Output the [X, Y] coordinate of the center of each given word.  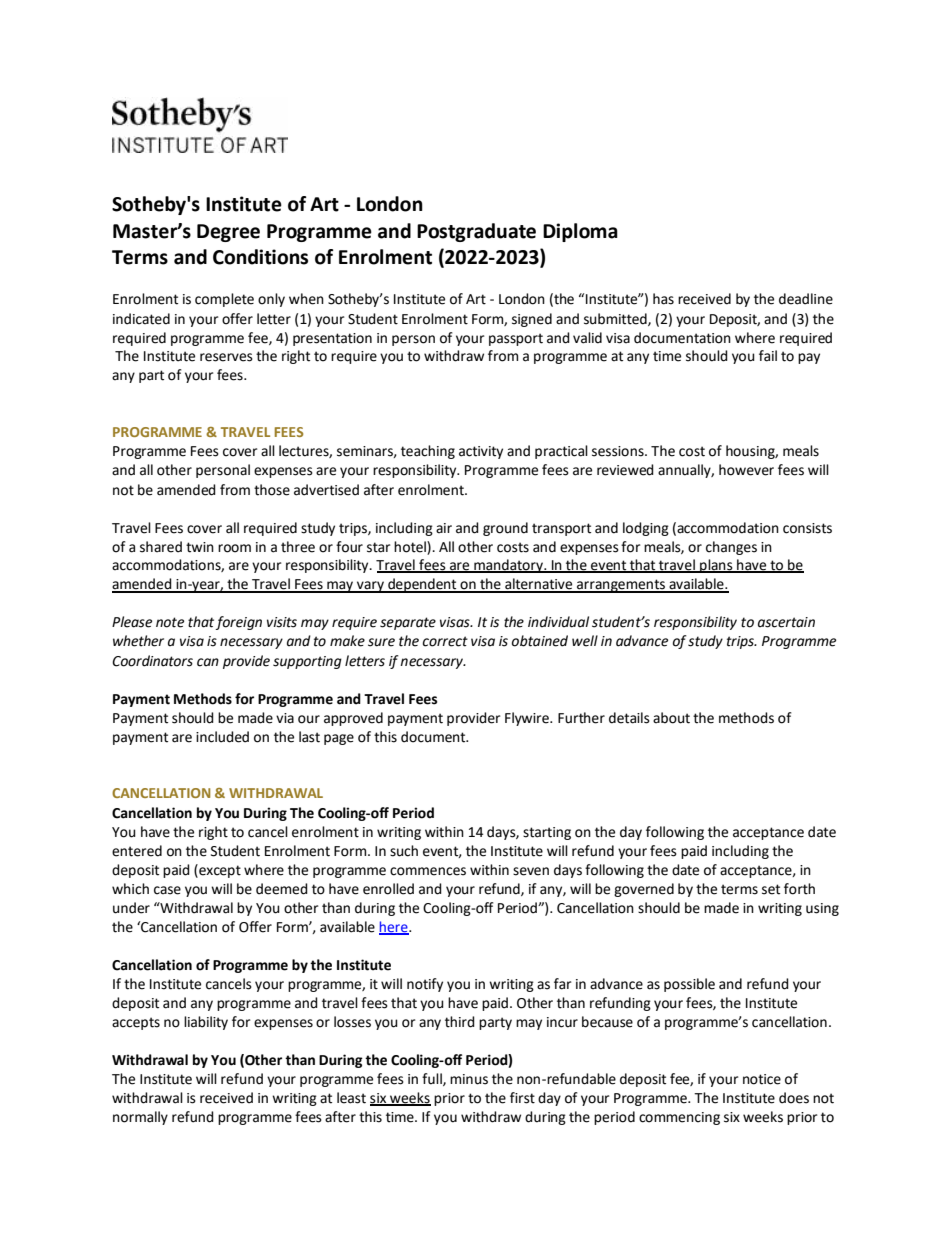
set [771, 889]
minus [469, 1079]
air [444, 528]
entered [137, 851]
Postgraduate [476, 232]
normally [140, 1118]
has [663, 299]
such [404, 851]
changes [731, 548]
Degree [228, 233]
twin [200, 547]
